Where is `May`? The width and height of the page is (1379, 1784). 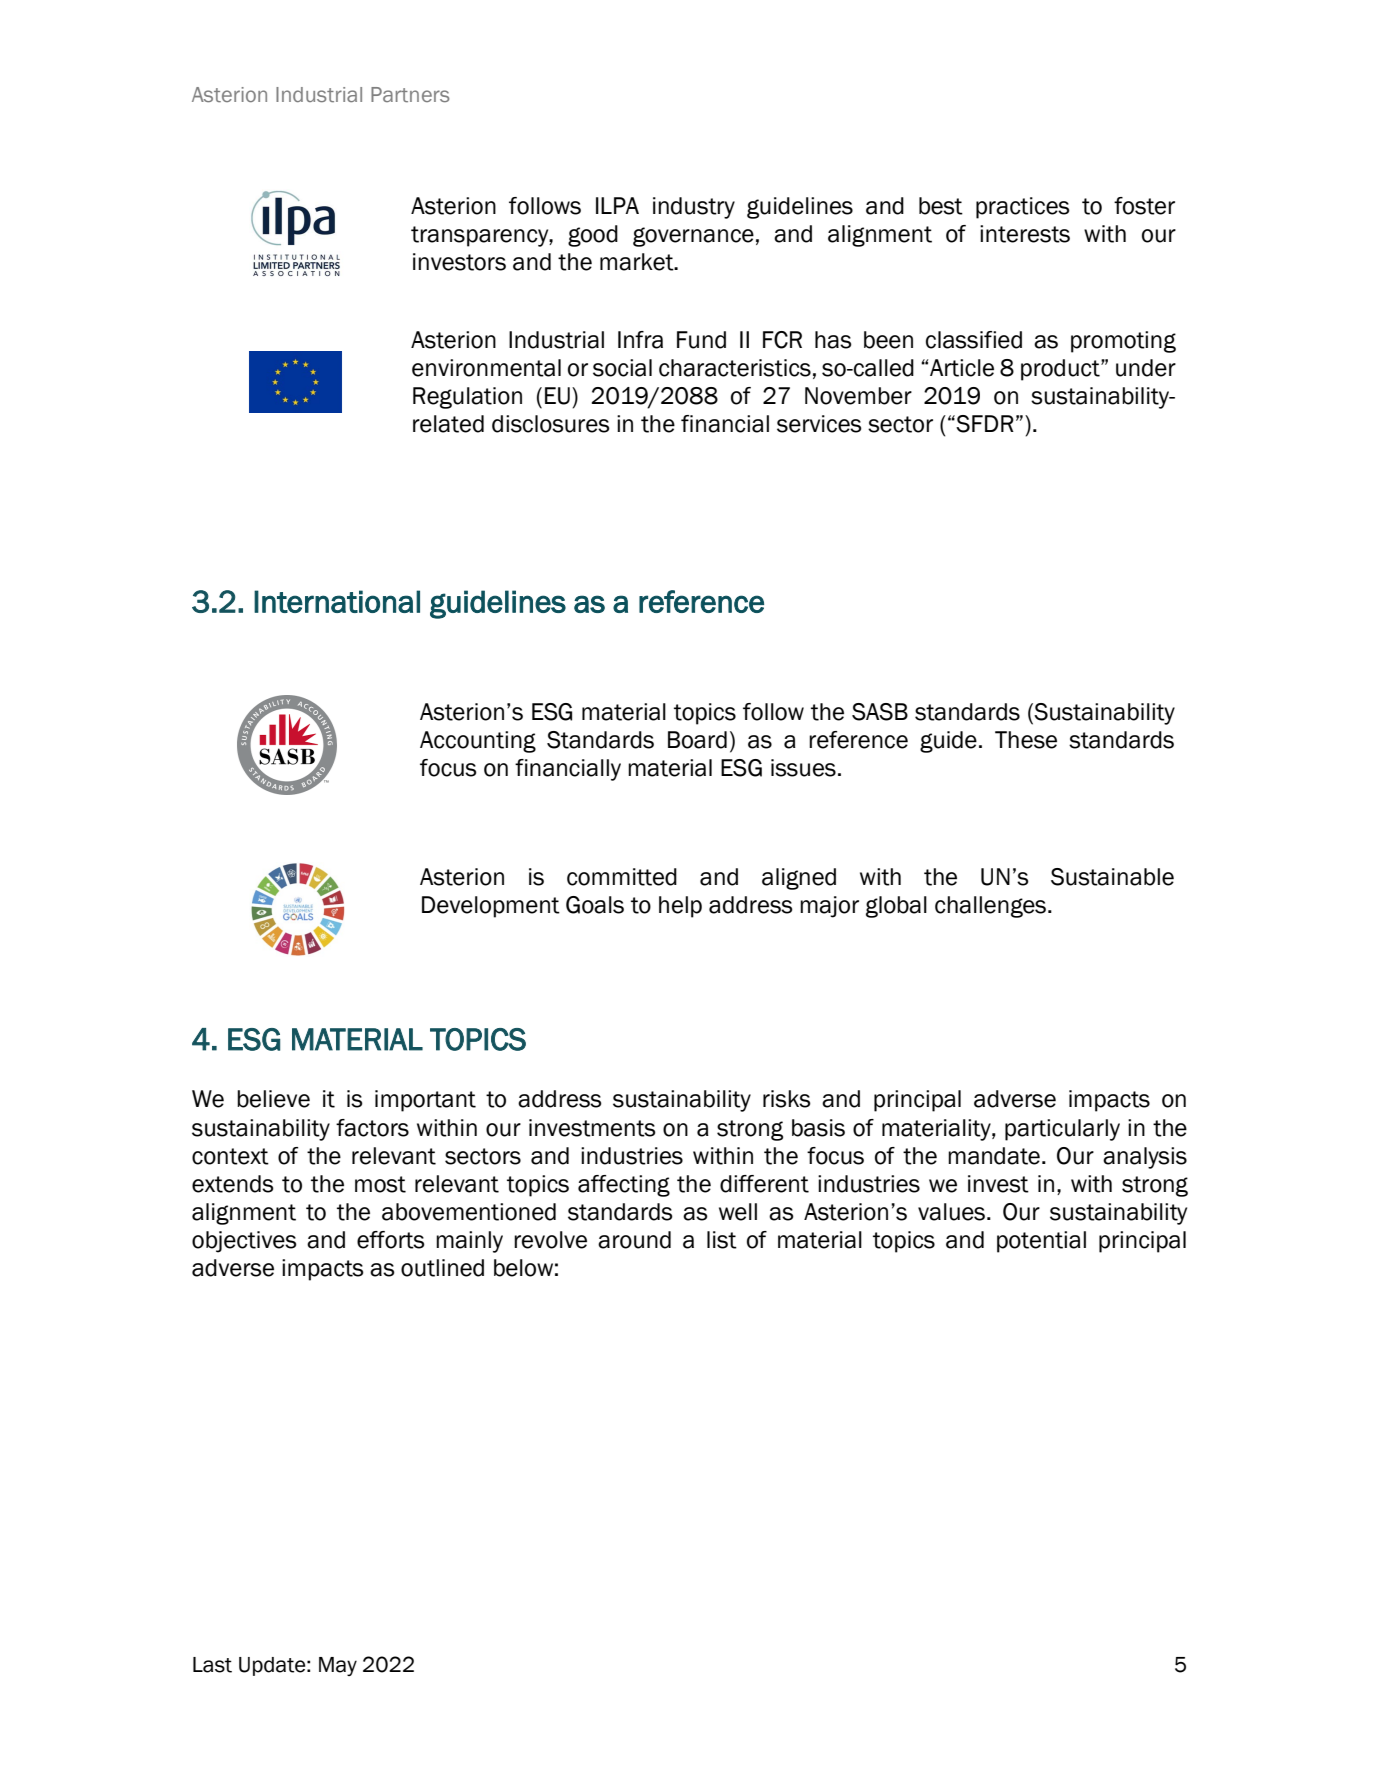
May is located at coordinates (338, 1666).
